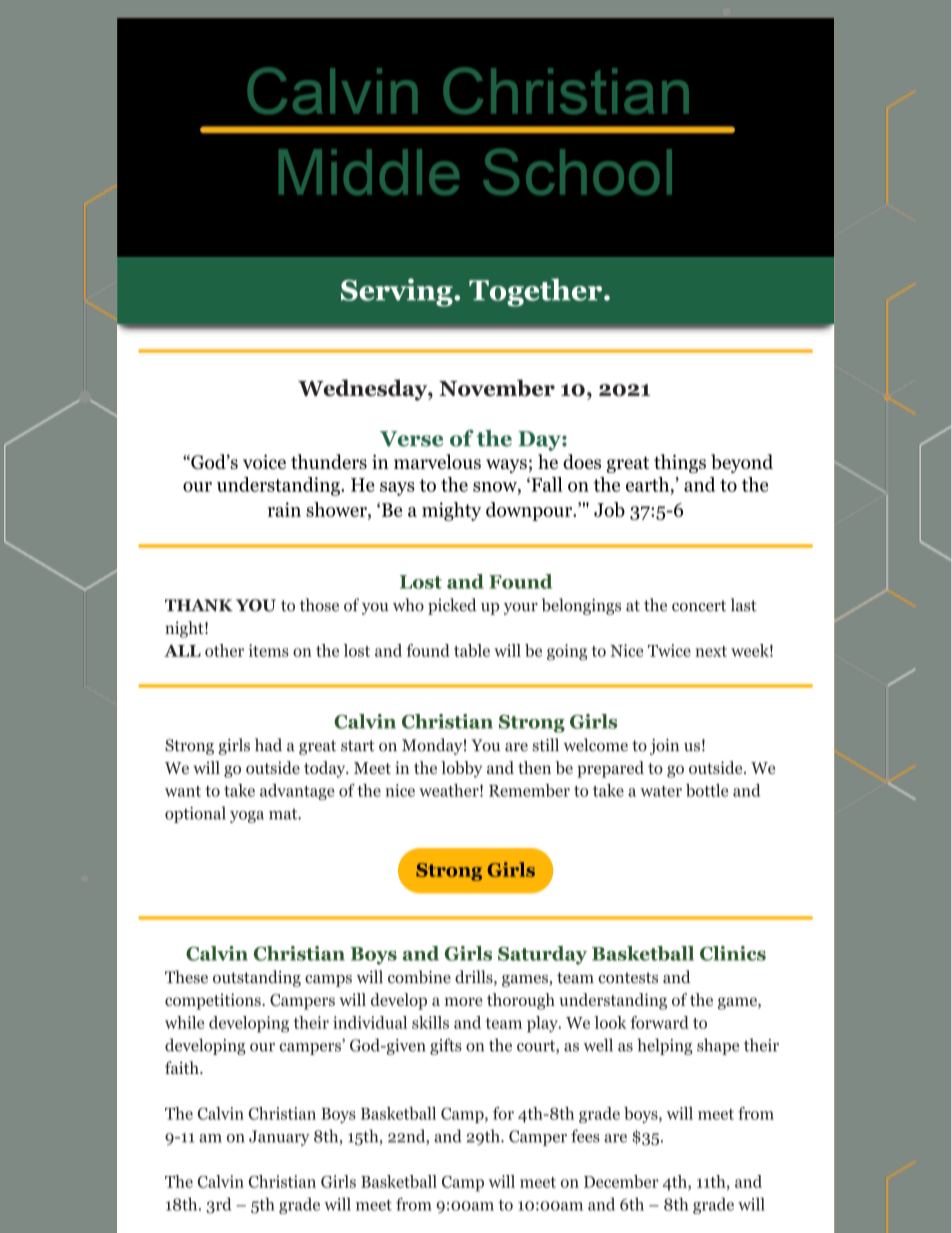 The width and height of the image is (952, 1233). I want to click on mighty, so click(451, 511).
